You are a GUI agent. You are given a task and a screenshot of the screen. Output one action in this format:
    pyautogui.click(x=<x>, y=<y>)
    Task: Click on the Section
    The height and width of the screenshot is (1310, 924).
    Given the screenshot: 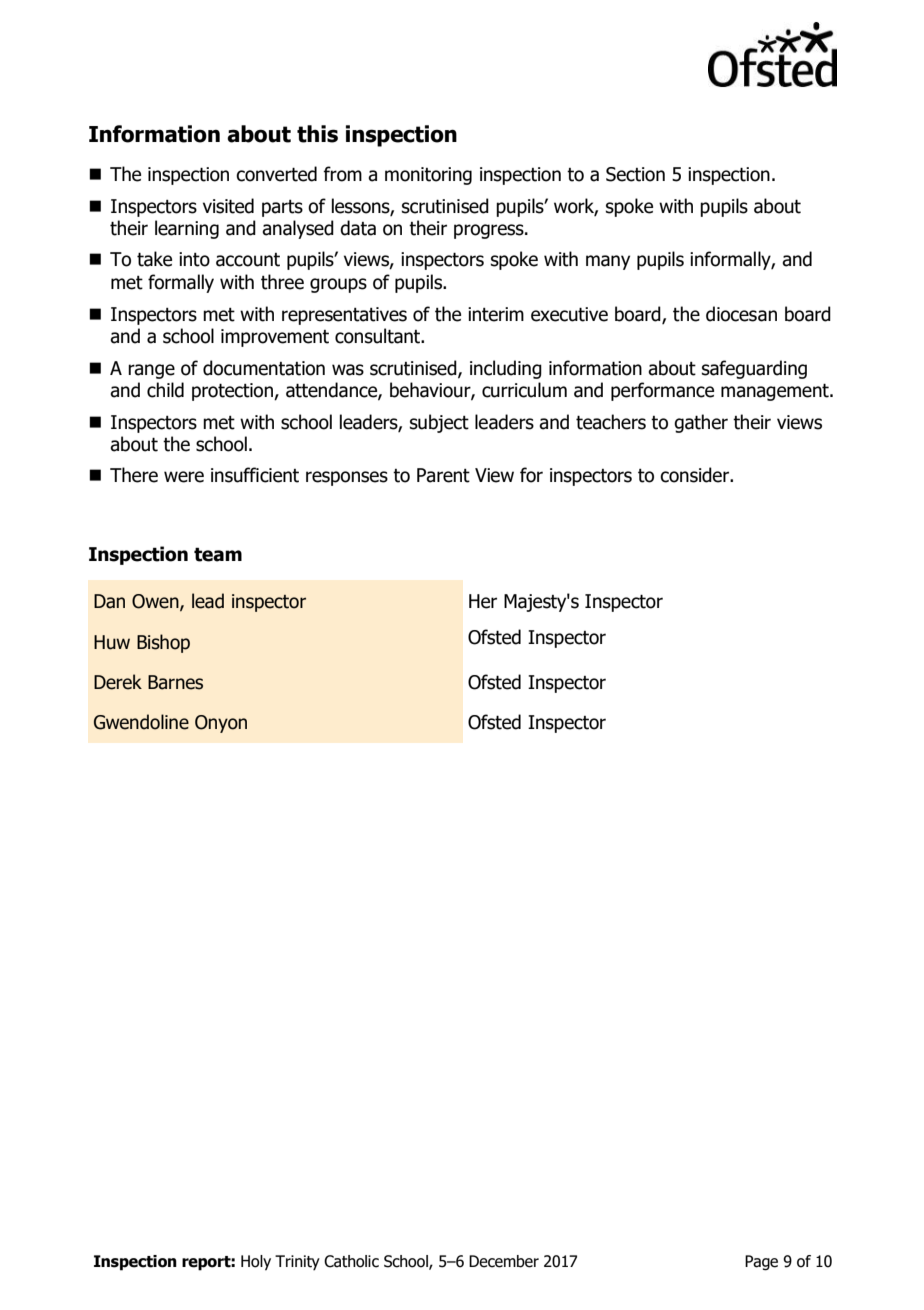 What is the action you would take?
    pyautogui.click(x=635, y=174)
